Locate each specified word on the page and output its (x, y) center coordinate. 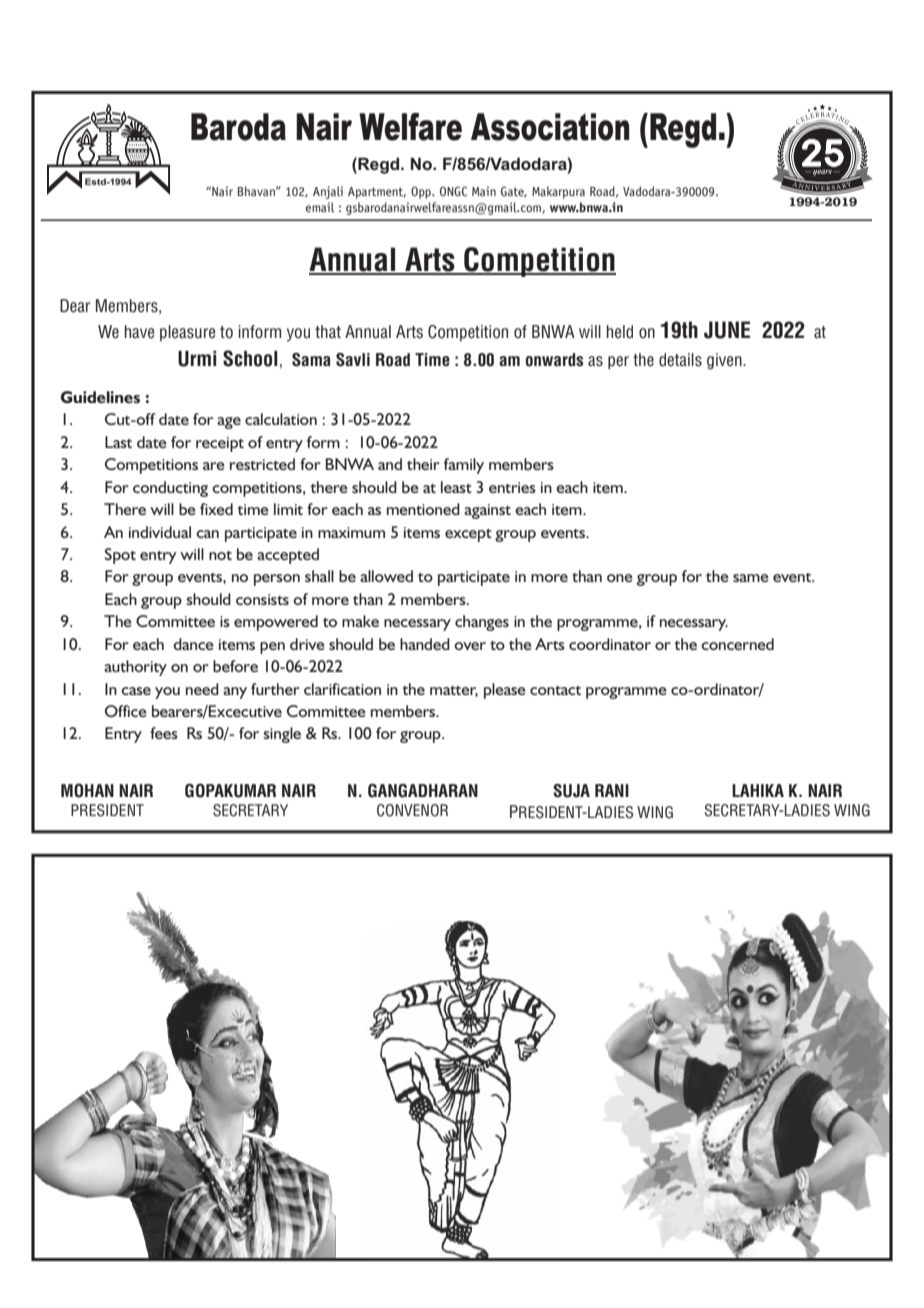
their (423, 464)
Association (550, 127)
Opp (422, 192)
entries (512, 487)
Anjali (328, 192)
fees (164, 733)
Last (118, 442)
